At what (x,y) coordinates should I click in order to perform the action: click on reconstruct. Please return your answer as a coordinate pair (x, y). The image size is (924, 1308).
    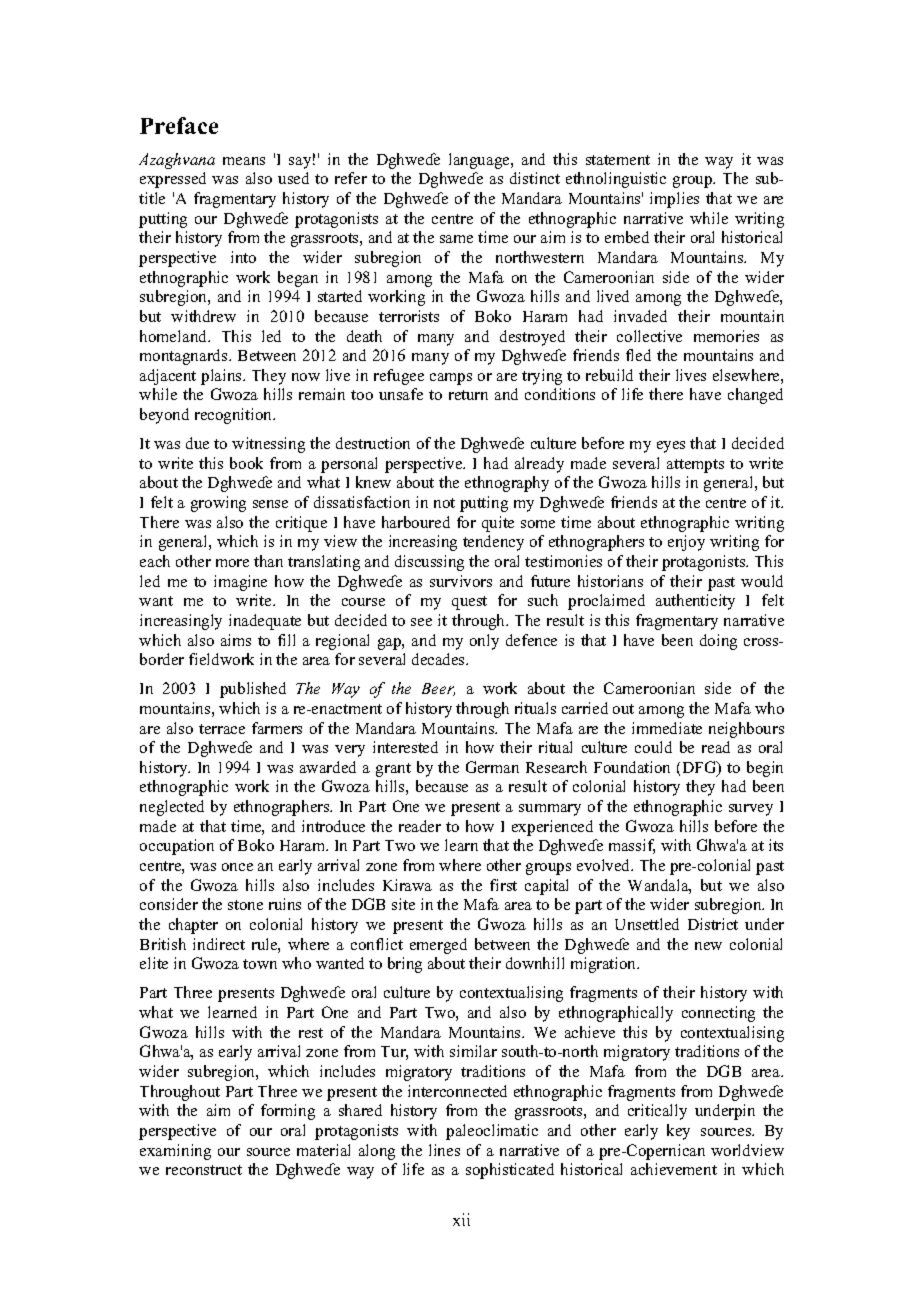
    Looking at the image, I should click on (204, 1170).
